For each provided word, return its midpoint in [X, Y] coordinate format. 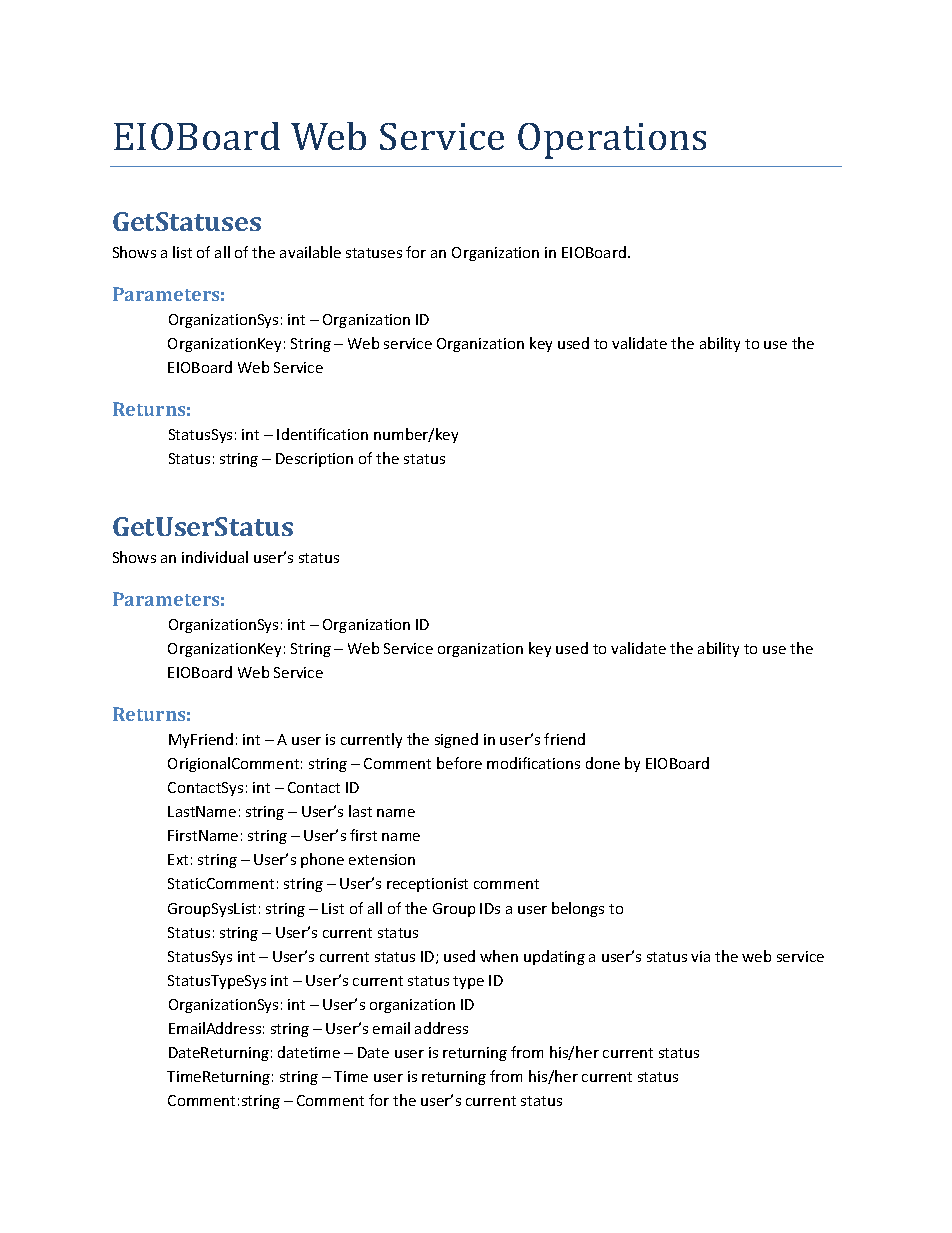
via [700, 956]
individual [215, 557]
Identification [322, 434]
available [310, 252]
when [499, 956]
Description [314, 460]
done [603, 763]
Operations [612, 141]
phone [322, 860]
